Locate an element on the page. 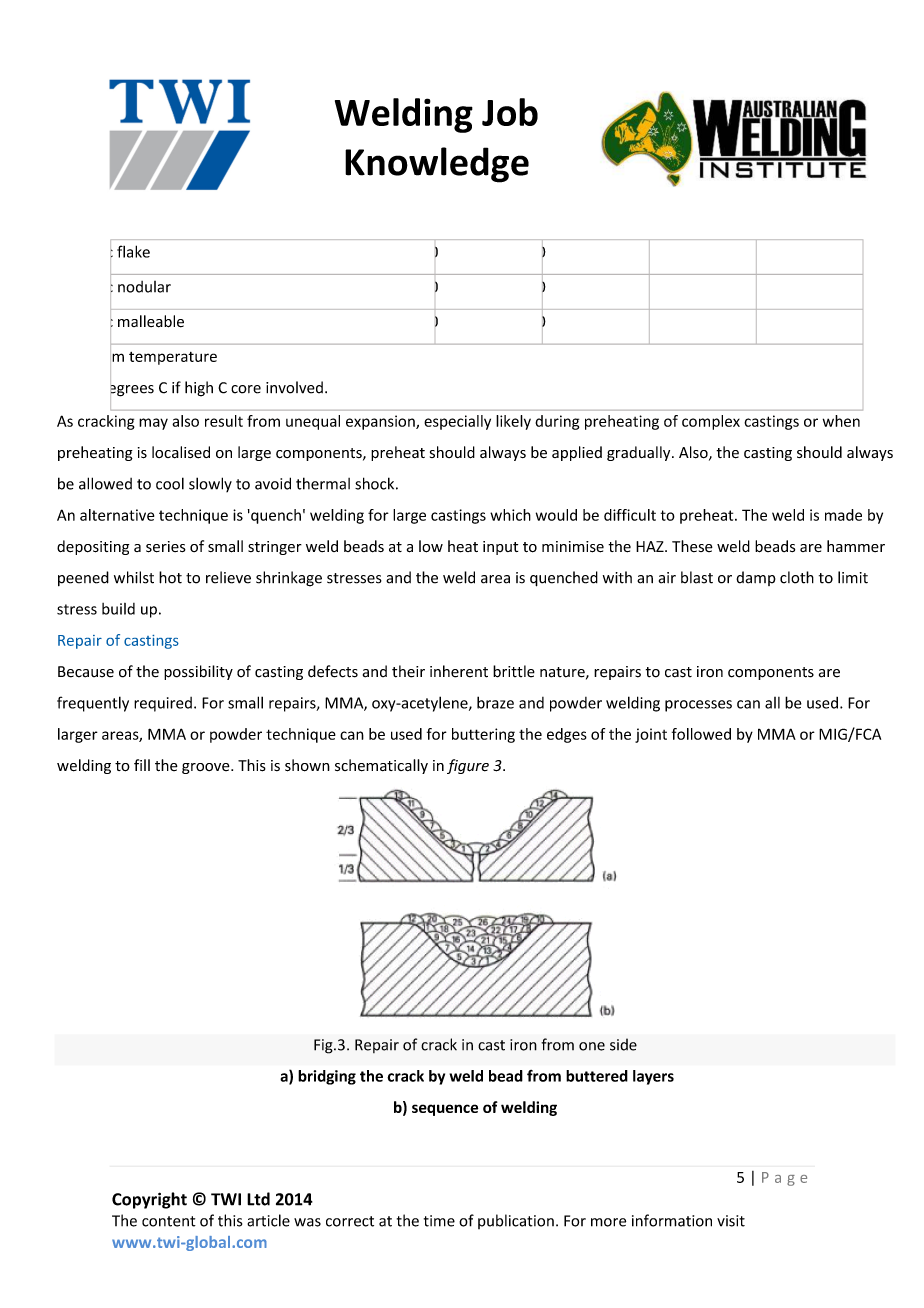 This document has height=1308, width=924. groove is located at coordinates (207, 768).
